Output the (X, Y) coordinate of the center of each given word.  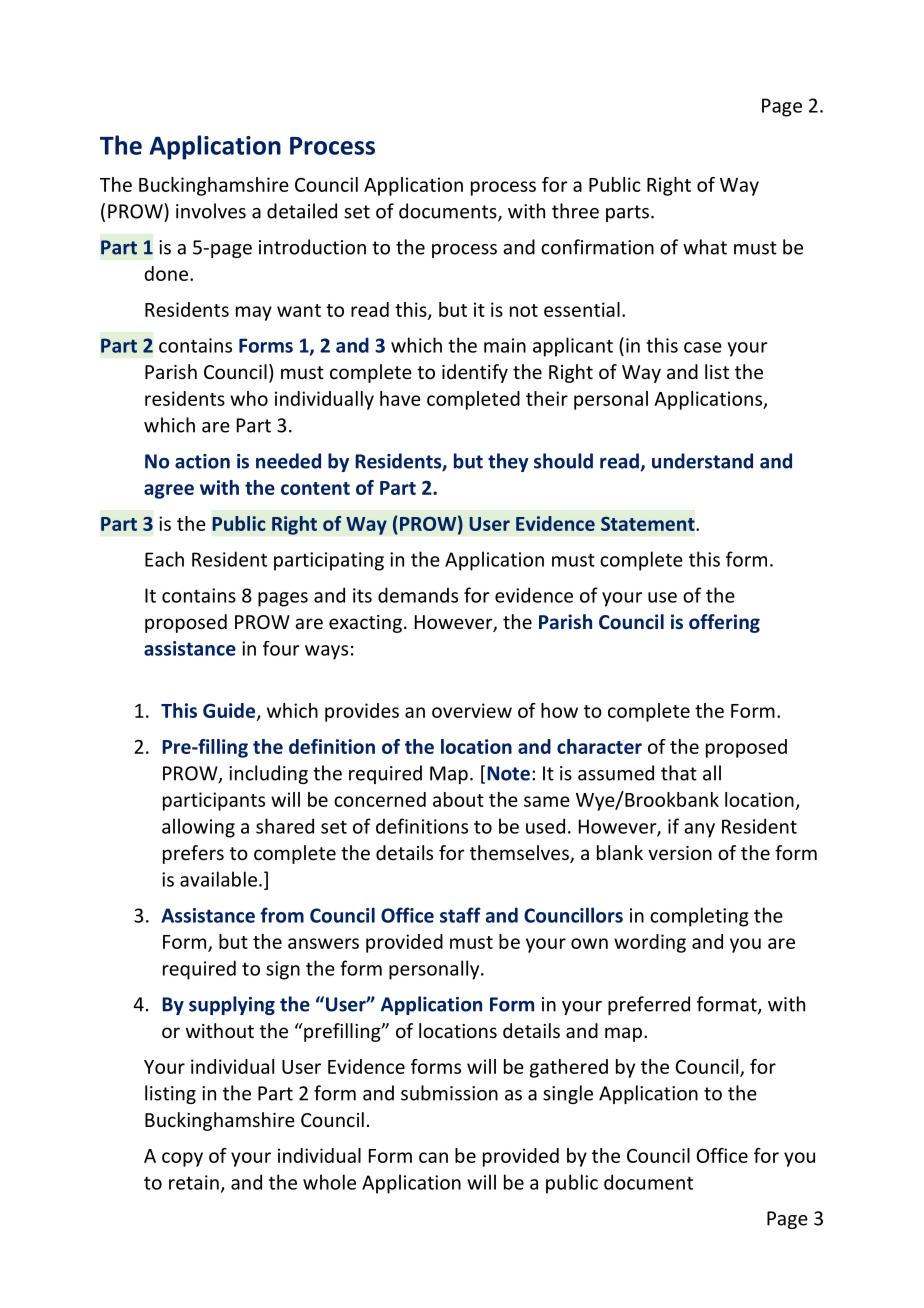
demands (418, 595)
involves (211, 211)
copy (182, 1159)
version (680, 853)
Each (164, 559)
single (568, 1094)
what (705, 247)
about (458, 799)
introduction (312, 247)
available (218, 879)
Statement (649, 524)
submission (449, 1093)
